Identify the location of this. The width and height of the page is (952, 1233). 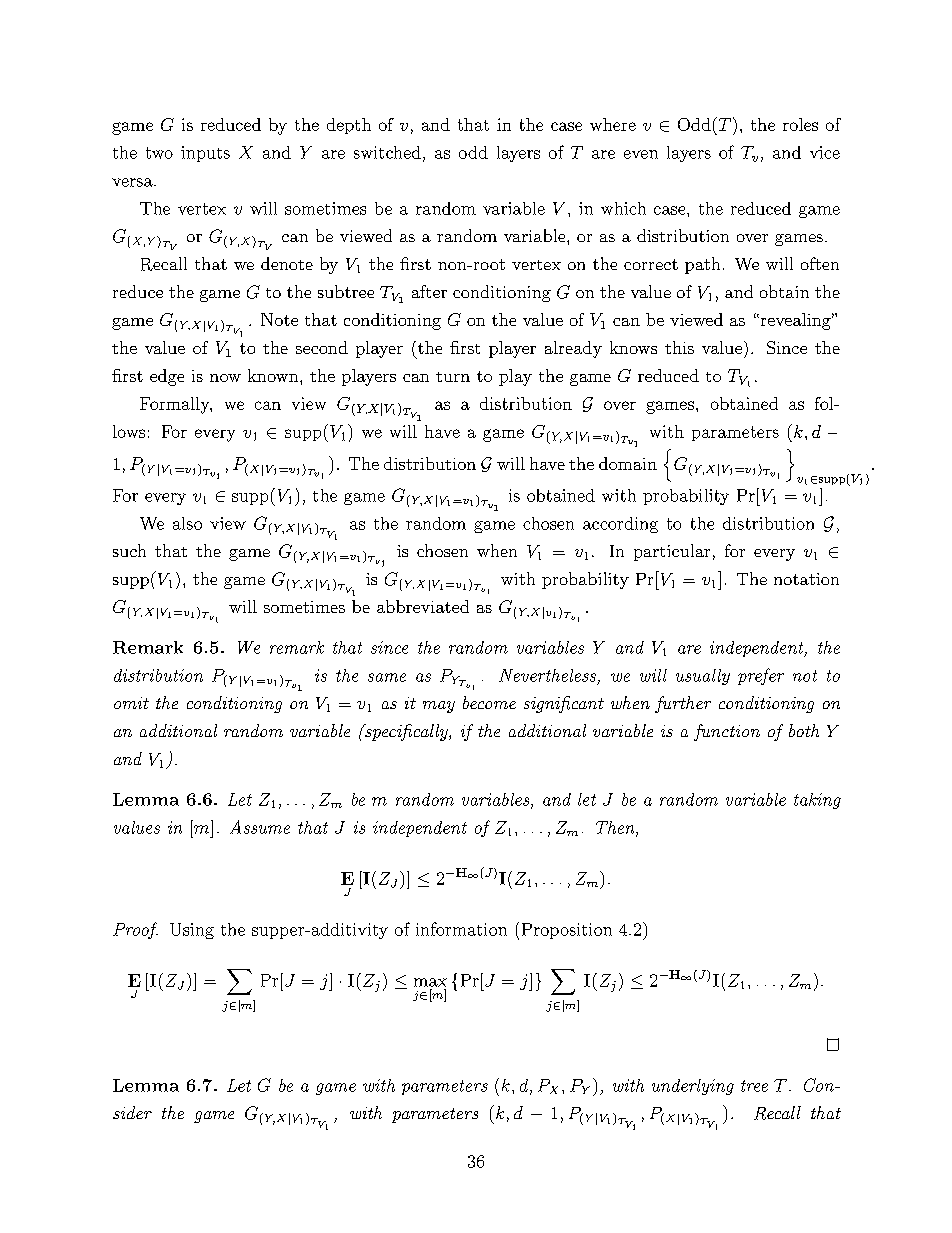
(679, 347).
